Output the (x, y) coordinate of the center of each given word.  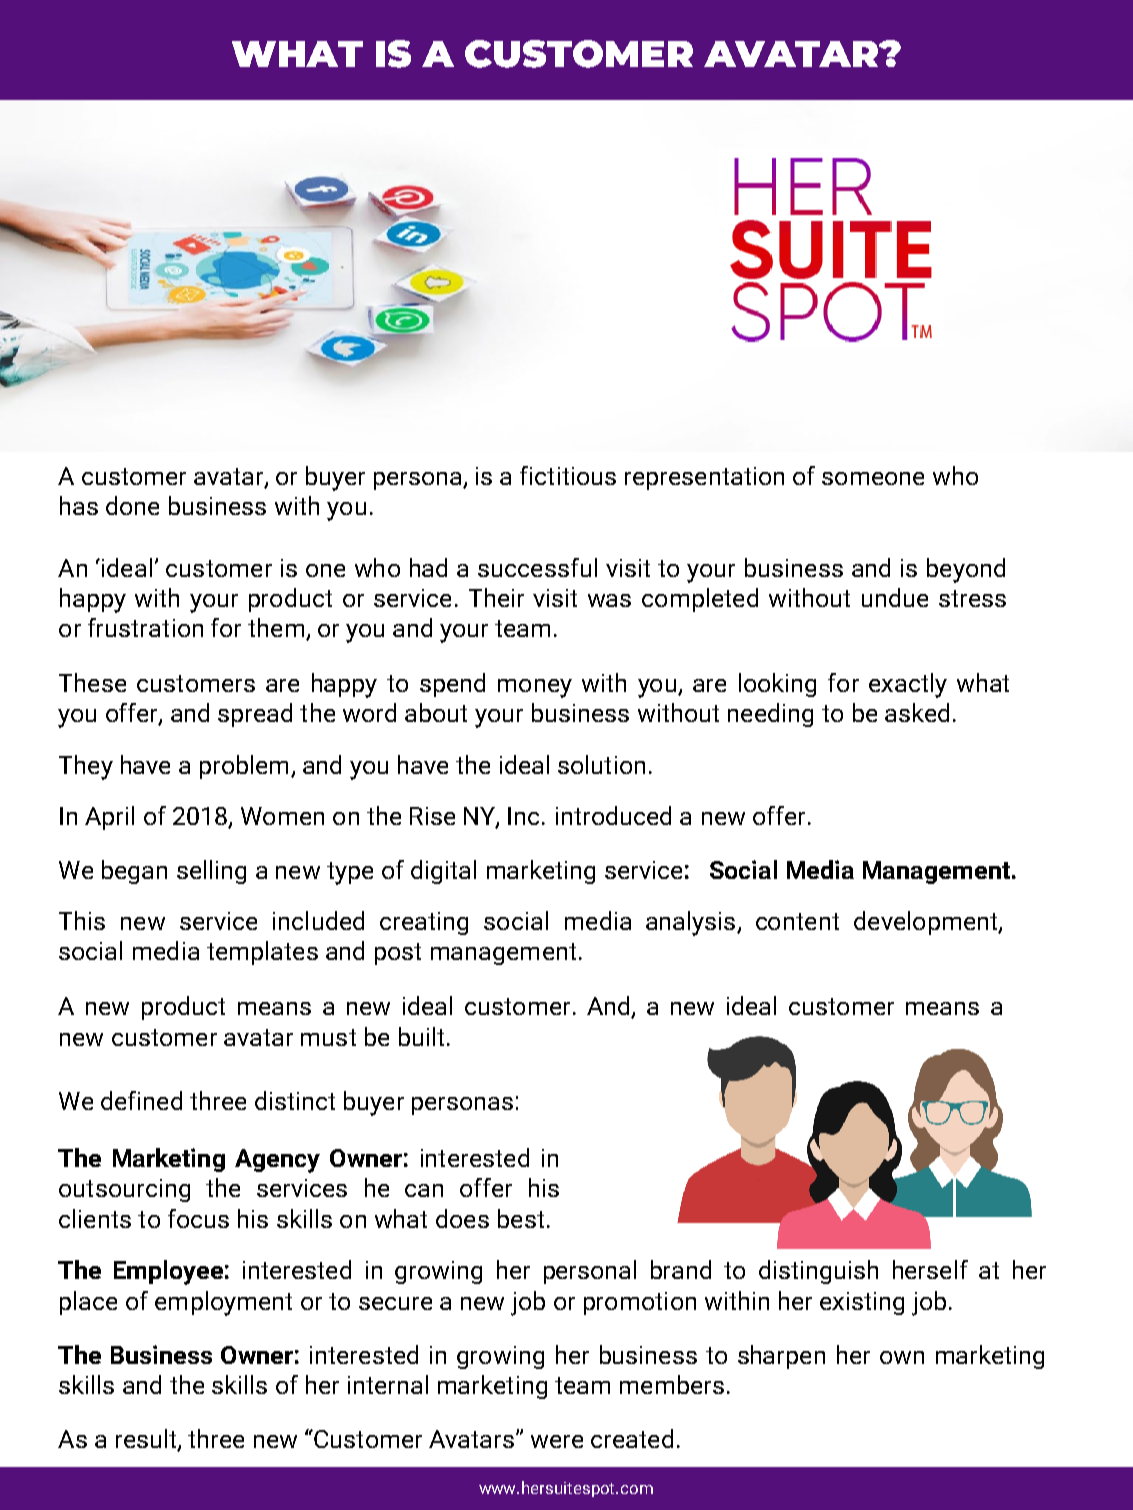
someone (873, 478)
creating (424, 923)
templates (262, 953)
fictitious (568, 475)
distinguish (818, 1272)
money (535, 688)
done (132, 505)
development (927, 923)
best (521, 1218)
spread (255, 715)
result (147, 1440)
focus (198, 1218)
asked (917, 712)
